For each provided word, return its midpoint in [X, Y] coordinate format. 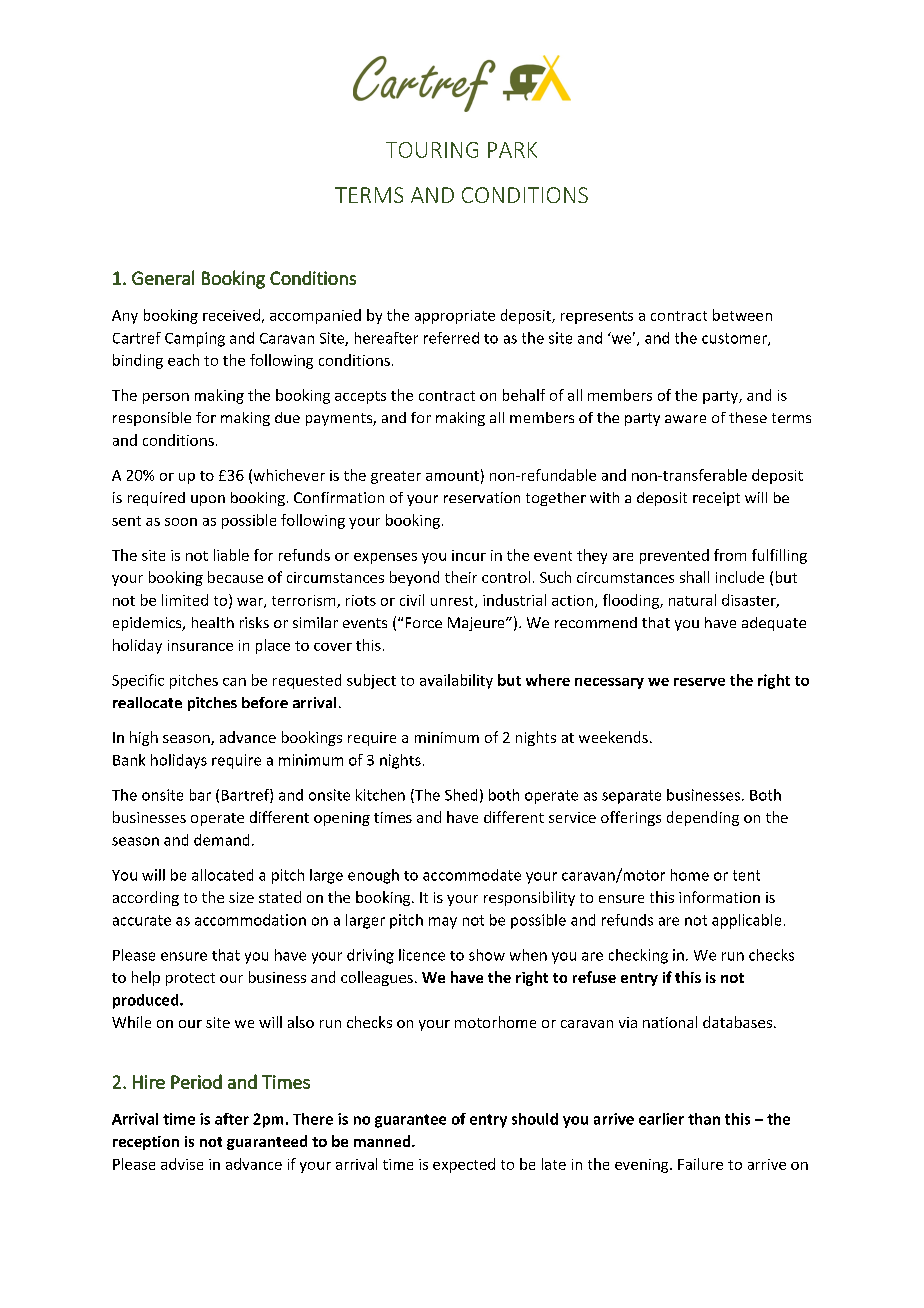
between [742, 315]
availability [456, 681]
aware [685, 419]
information [719, 897]
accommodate [472, 875]
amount [452, 476]
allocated [222, 875]
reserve [699, 682]
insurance [200, 645]
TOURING [432, 150]
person [166, 398]
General [163, 277]
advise [182, 1164]
